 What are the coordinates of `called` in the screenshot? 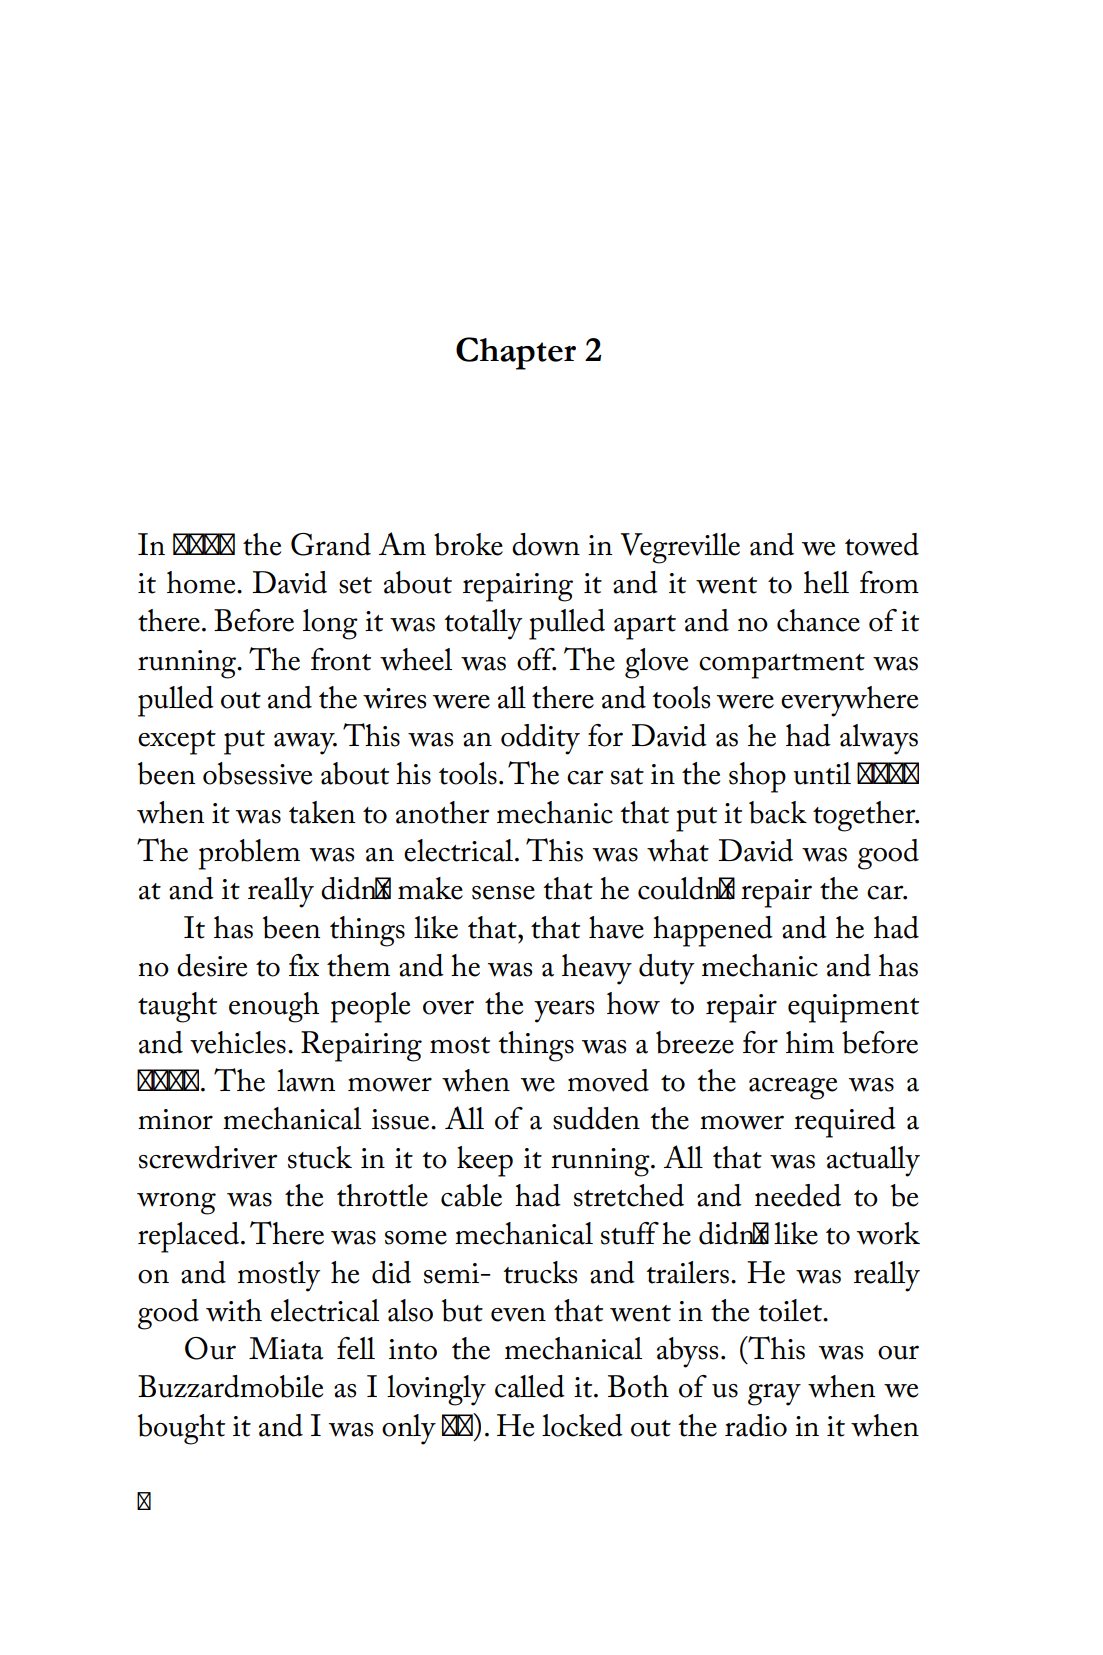 It's located at (530, 1386).
